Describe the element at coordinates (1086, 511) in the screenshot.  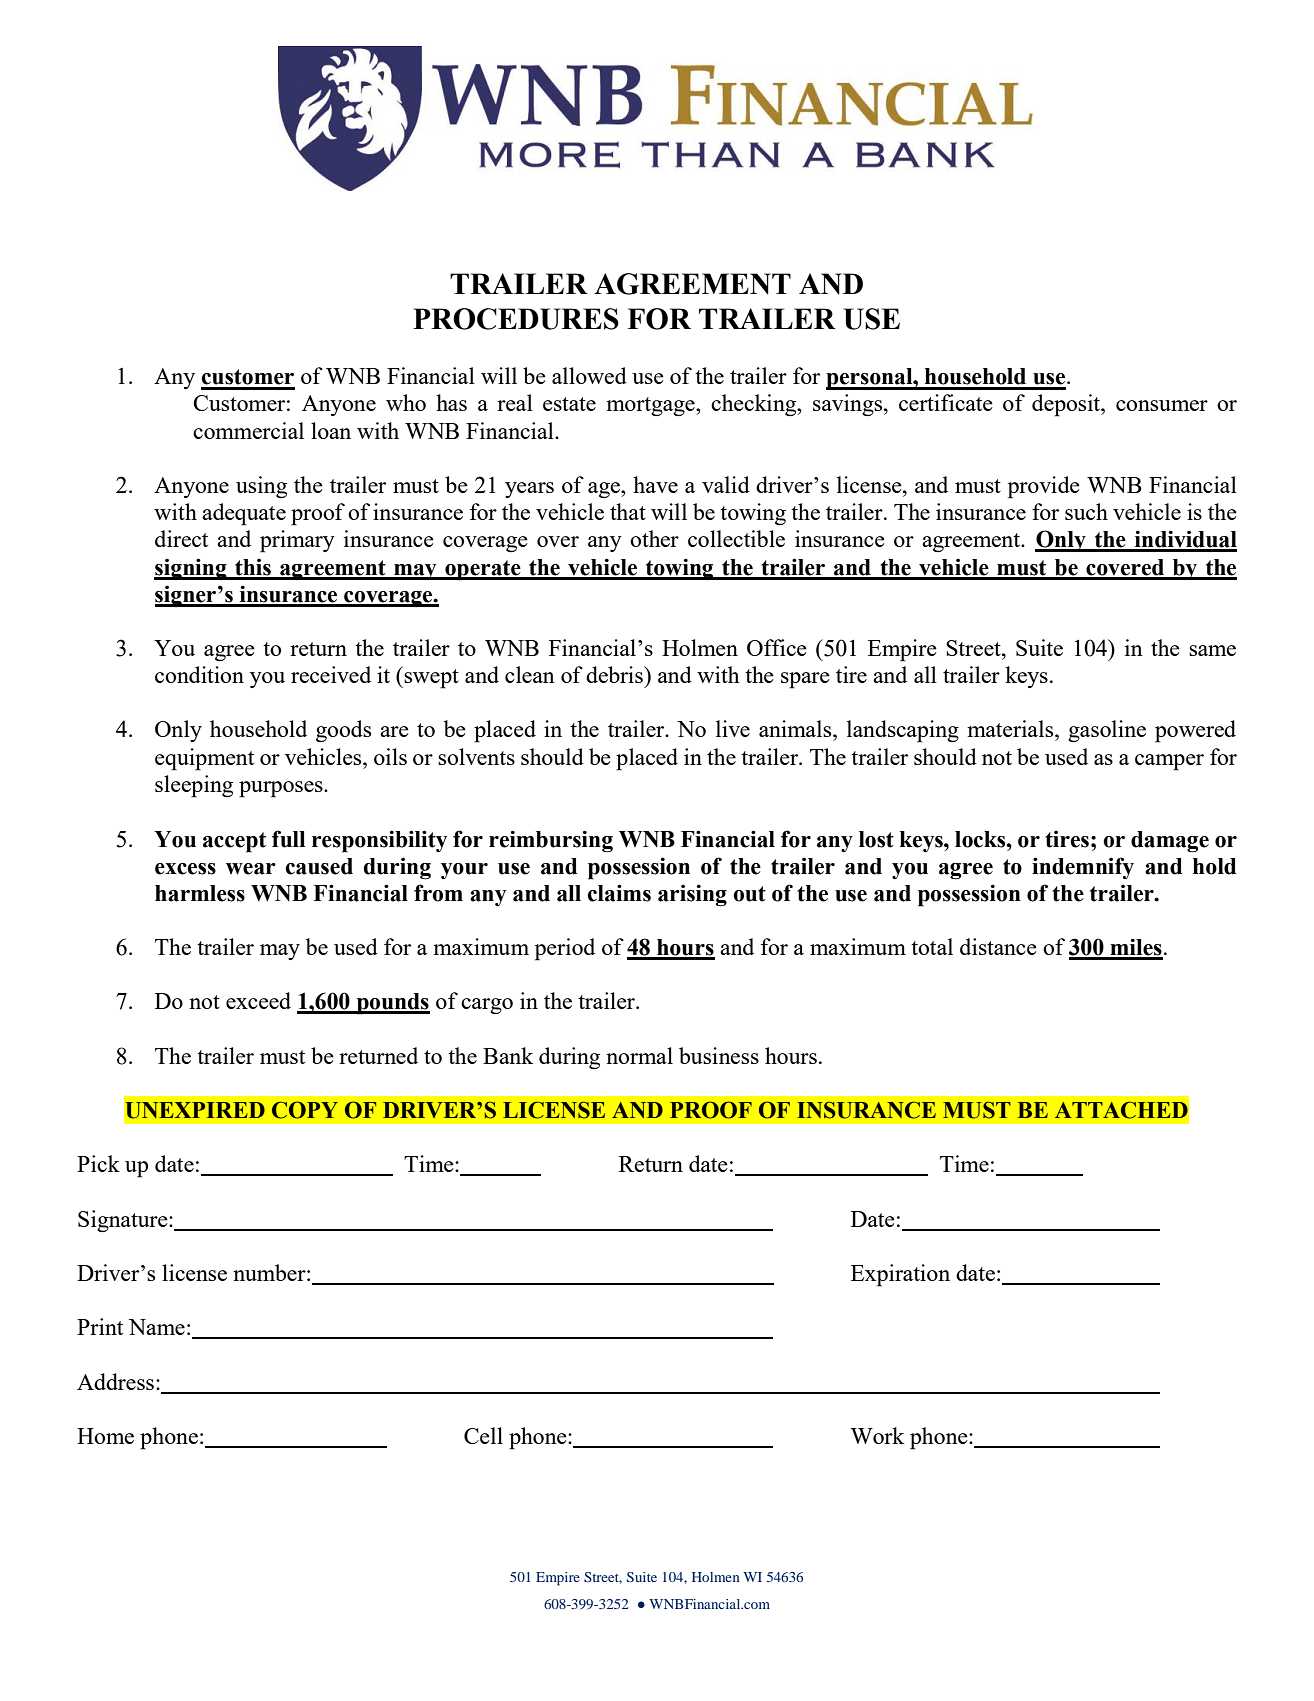
I see `such` at that location.
